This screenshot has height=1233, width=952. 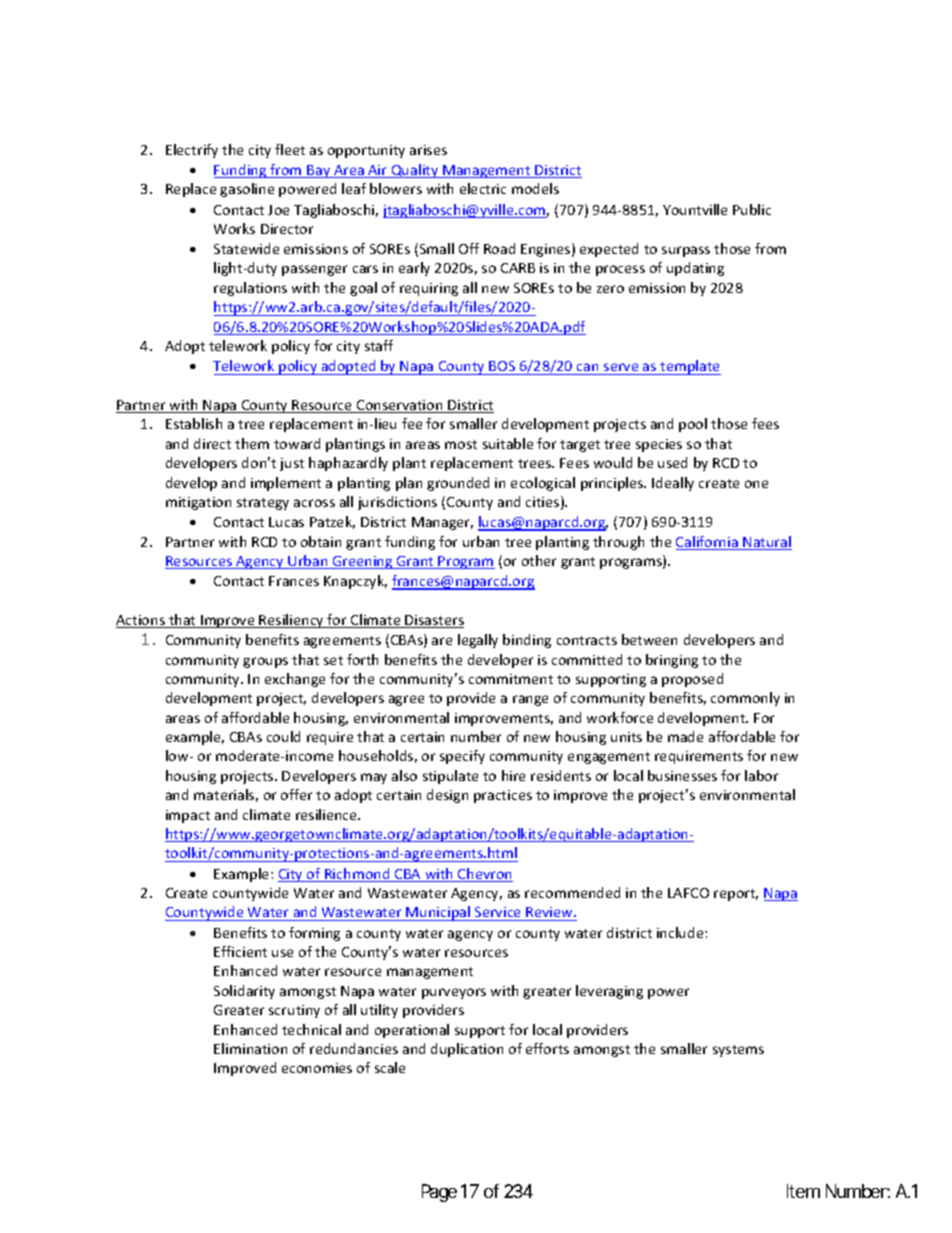 What do you see at coordinates (400, 406) in the screenshot?
I see `Conservation` at bounding box center [400, 406].
